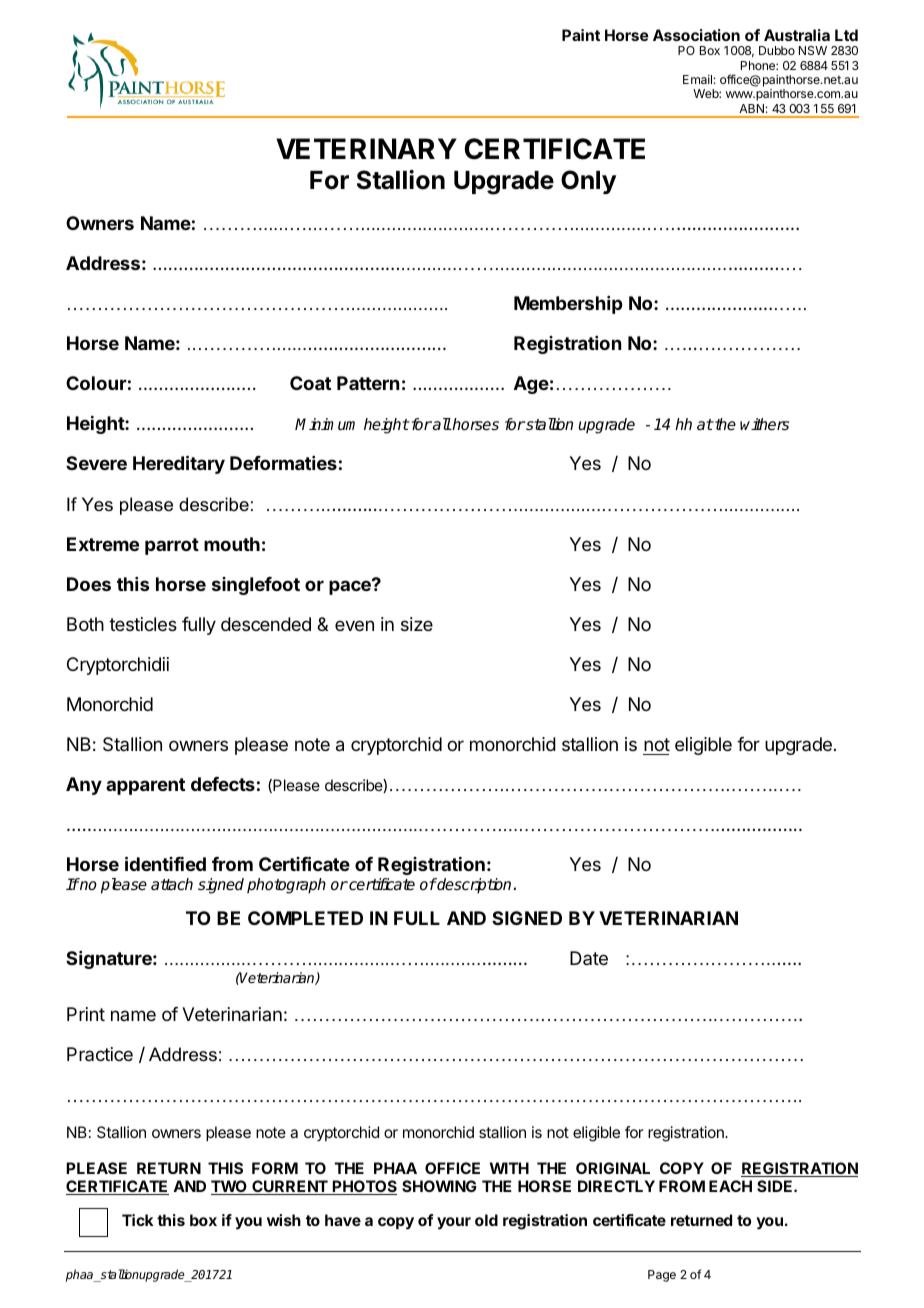 This screenshot has height=1308, width=924. What do you see at coordinates (568, 305) in the screenshot?
I see `Membership` at bounding box center [568, 305].
